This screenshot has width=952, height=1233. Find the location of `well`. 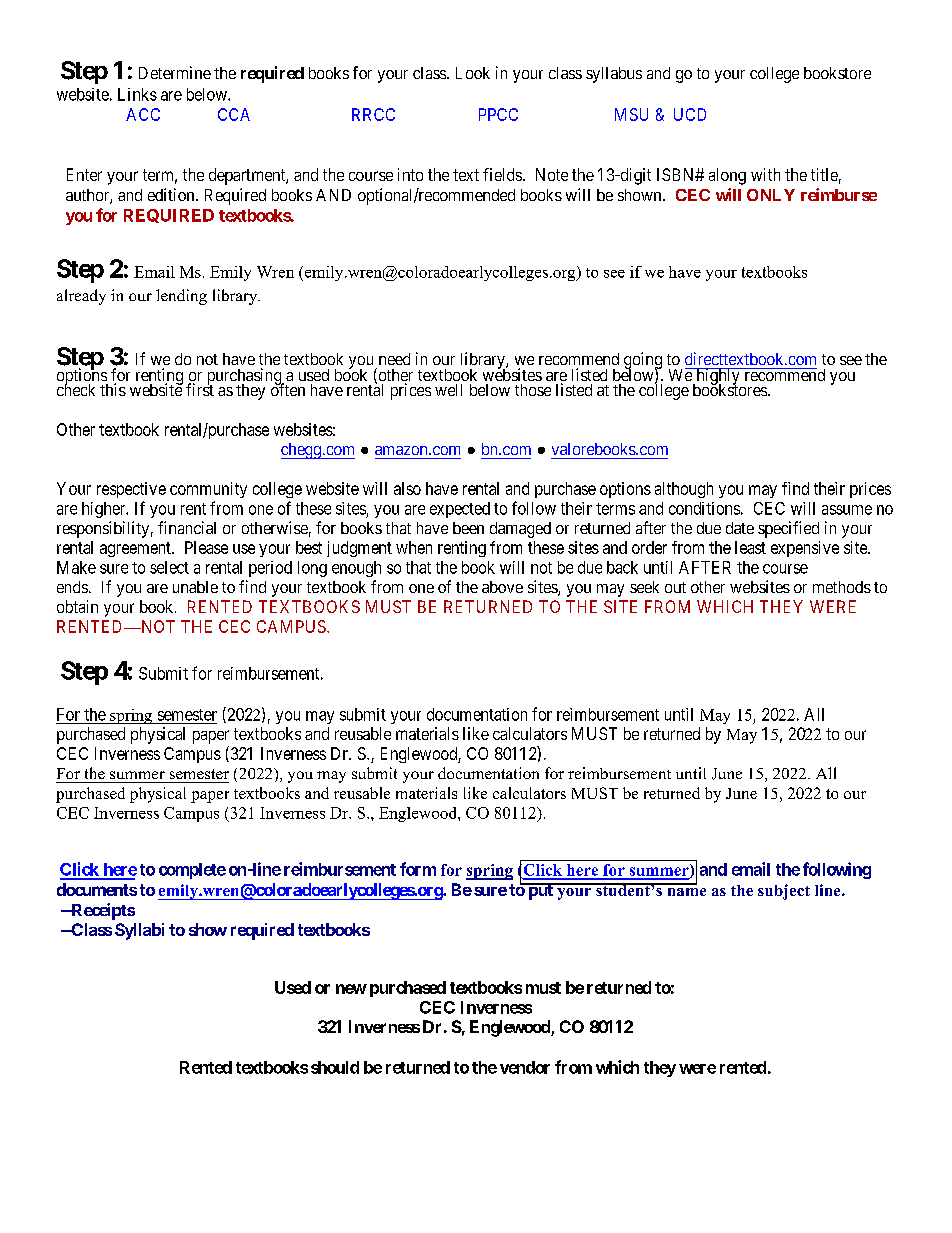

well is located at coordinates (448, 390).
